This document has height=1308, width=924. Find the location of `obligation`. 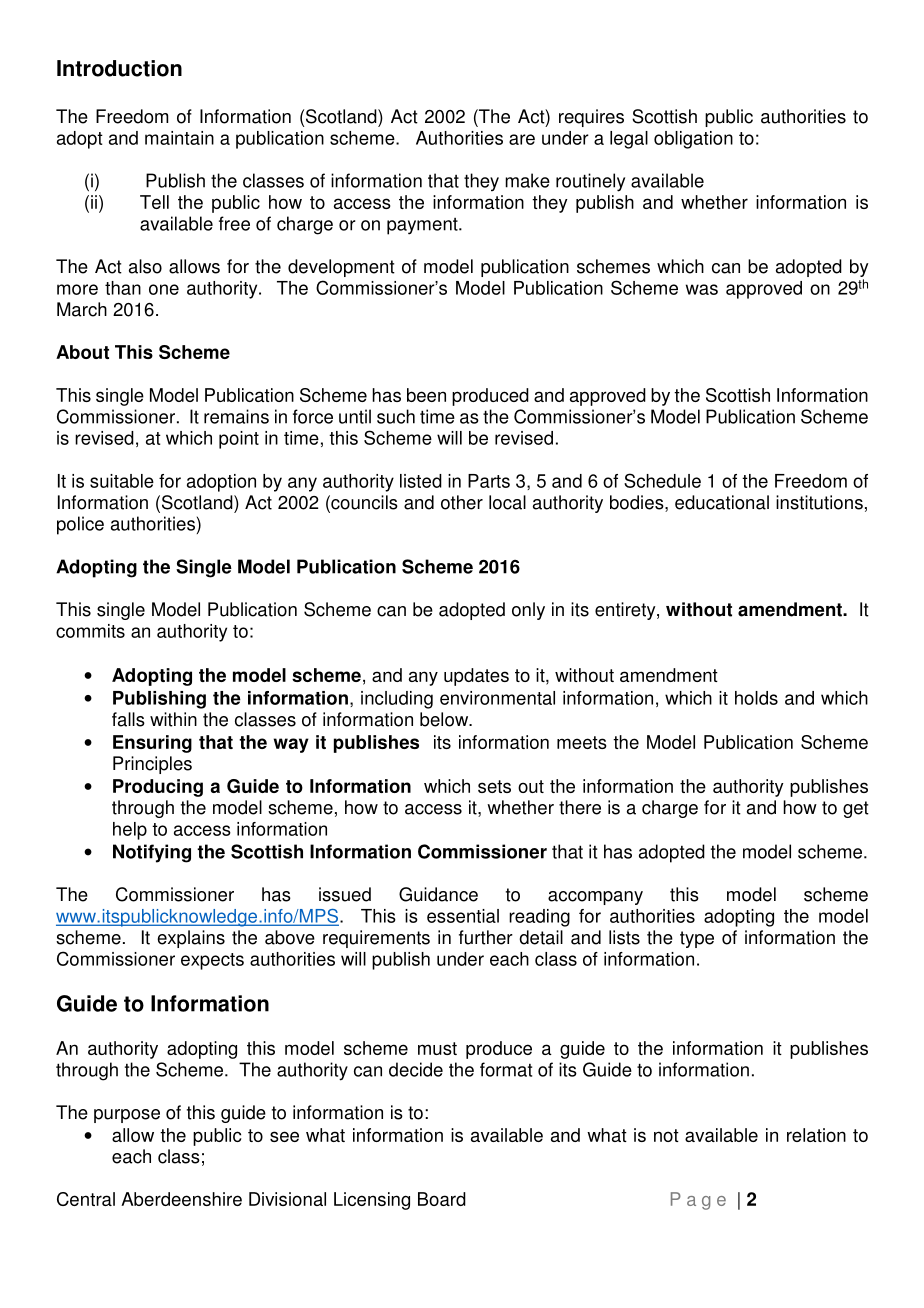

obligation is located at coordinates (693, 140).
